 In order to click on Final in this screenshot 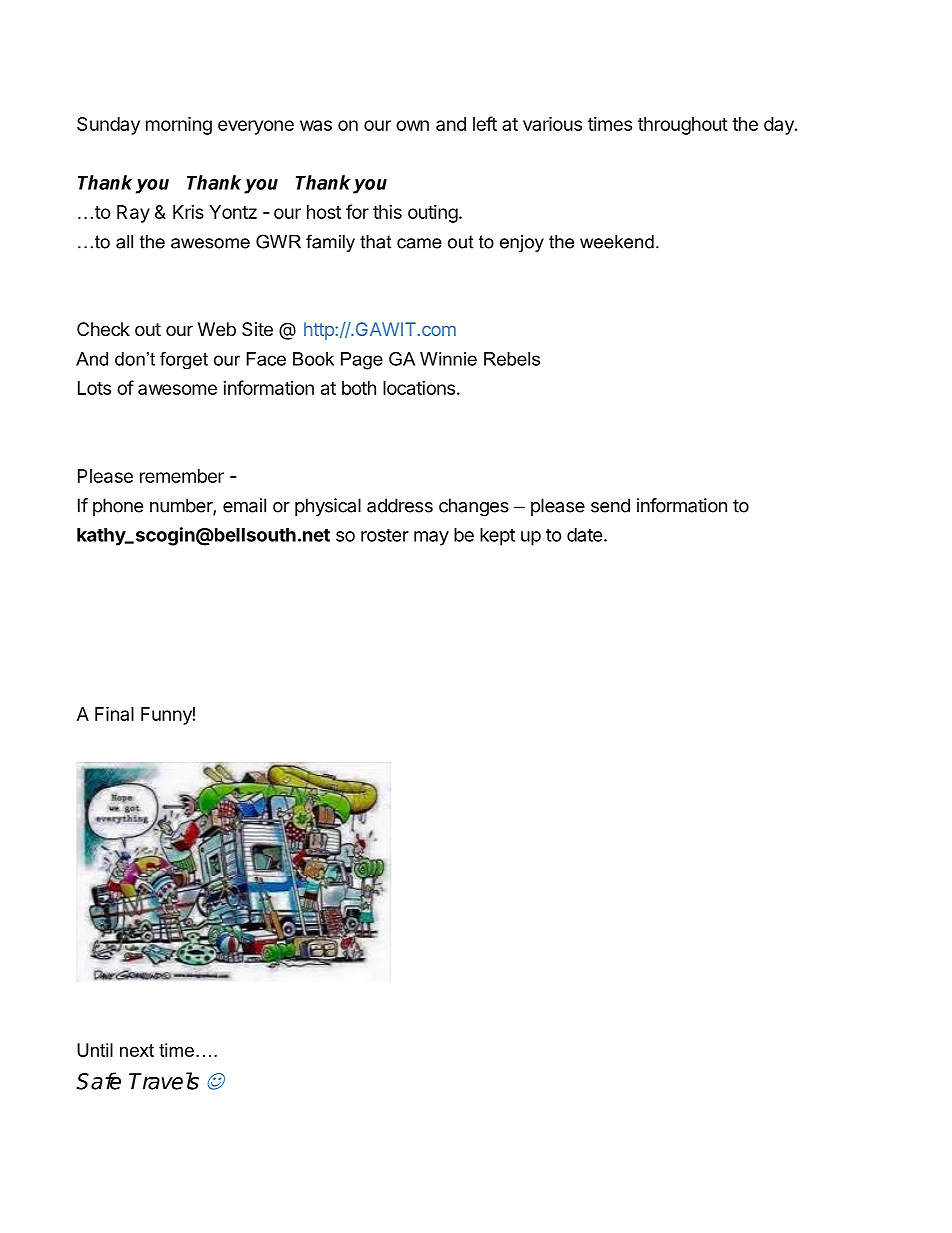, I will do `click(114, 713)`.
